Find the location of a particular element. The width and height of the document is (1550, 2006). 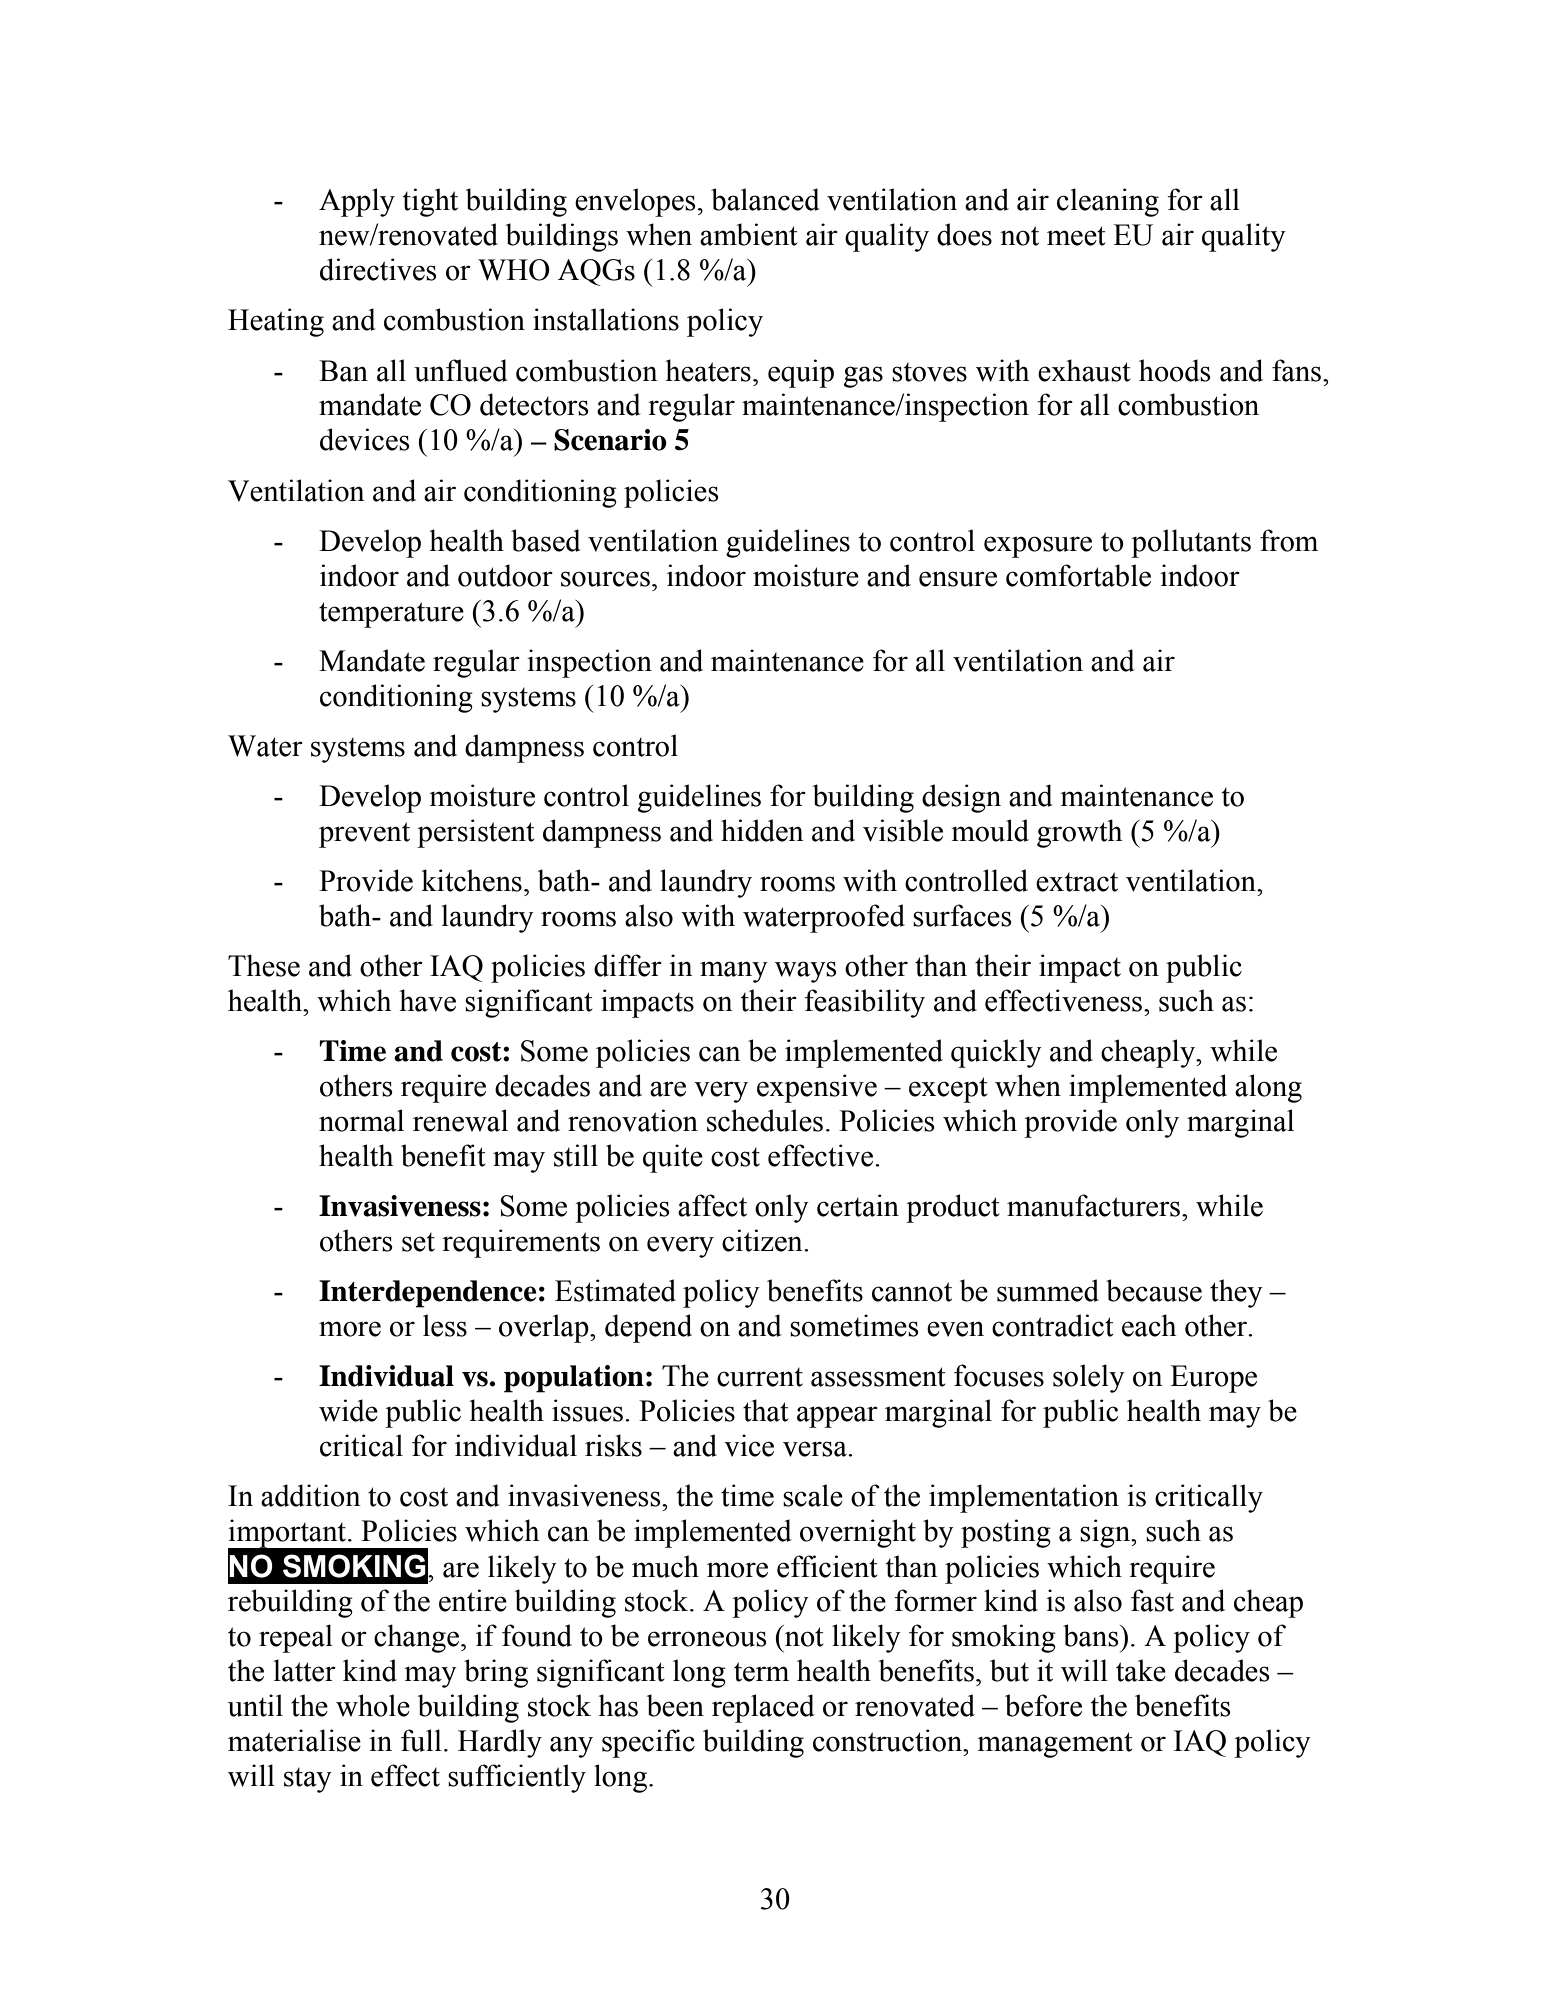

take is located at coordinates (1141, 1670).
